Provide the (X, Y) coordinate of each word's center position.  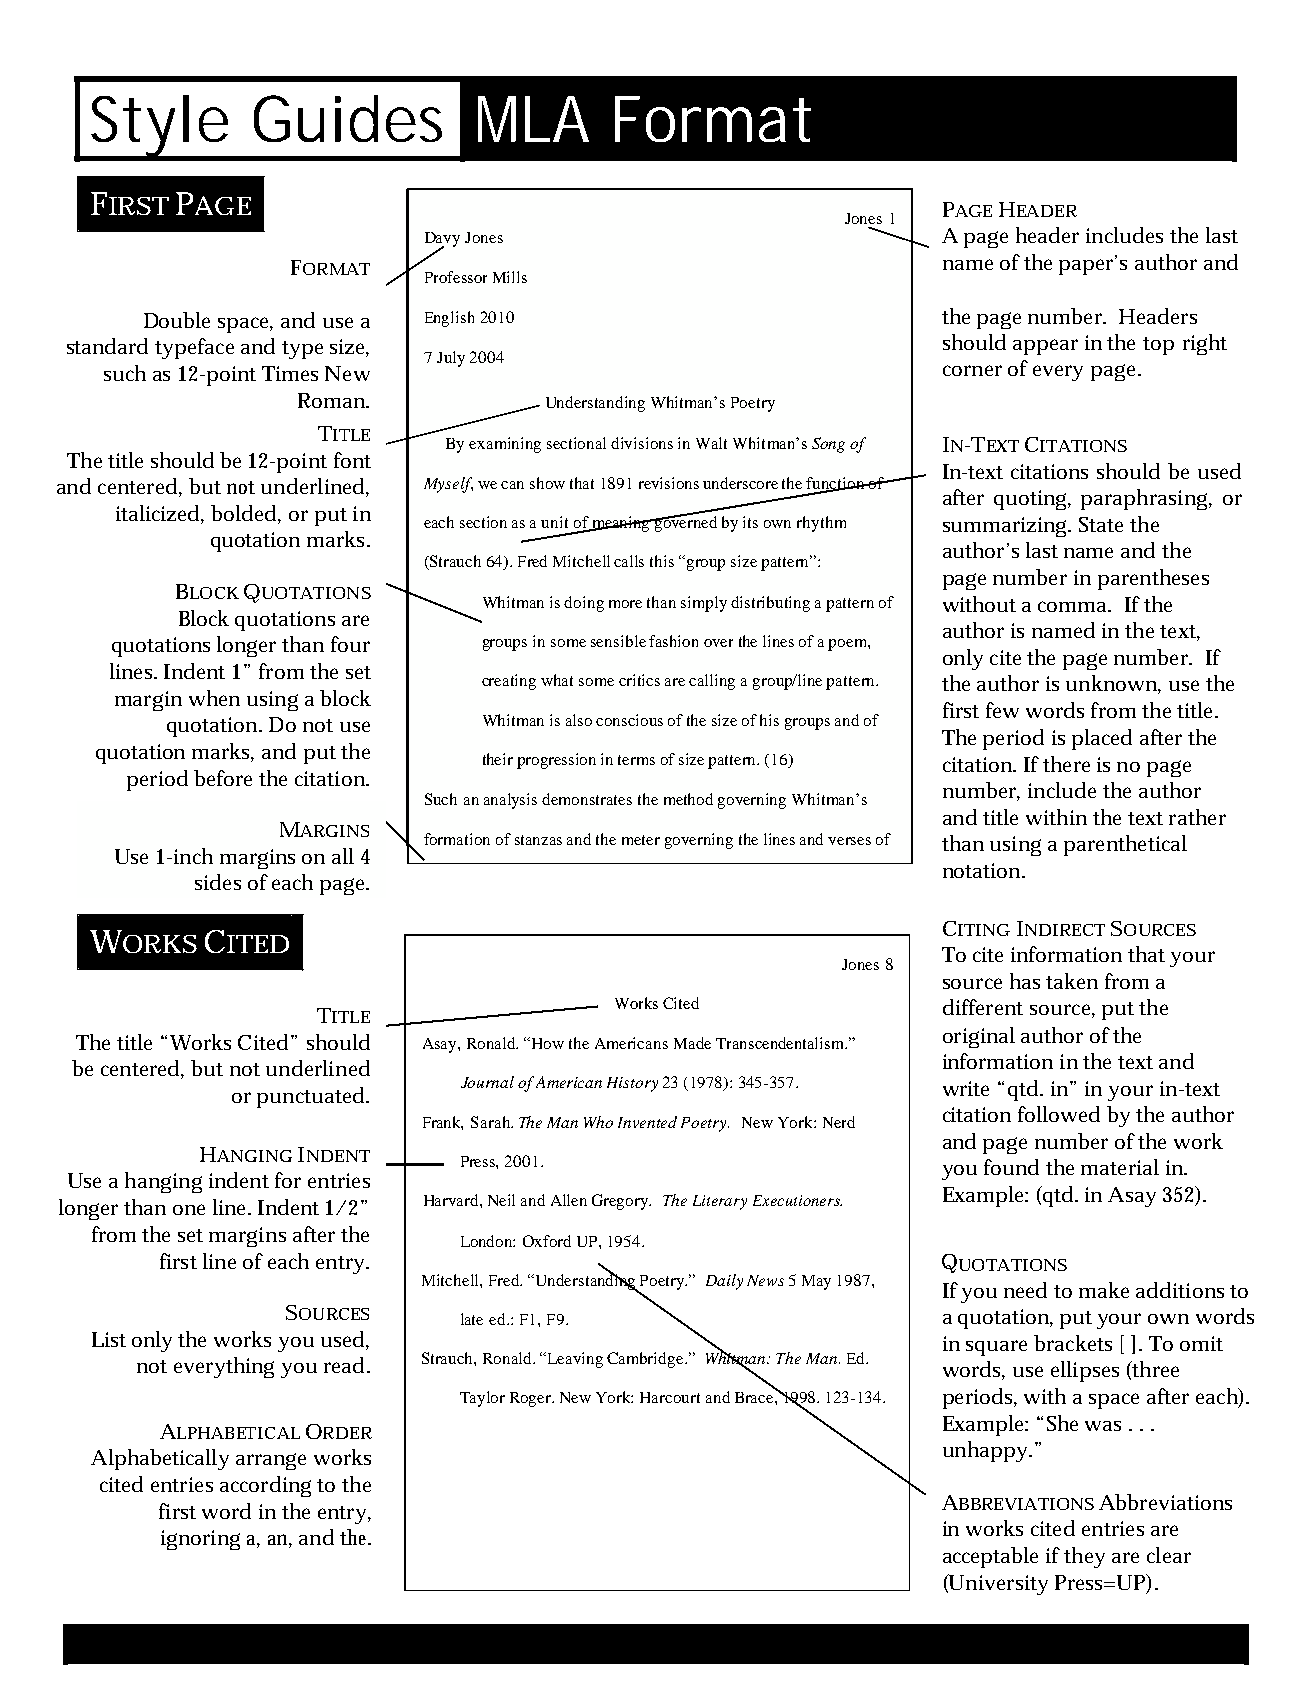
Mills (510, 277)
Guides (348, 118)
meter (641, 840)
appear (1045, 347)
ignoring (200, 1540)
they (1084, 1557)
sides (218, 882)
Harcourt (670, 1397)
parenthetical (1125, 845)
